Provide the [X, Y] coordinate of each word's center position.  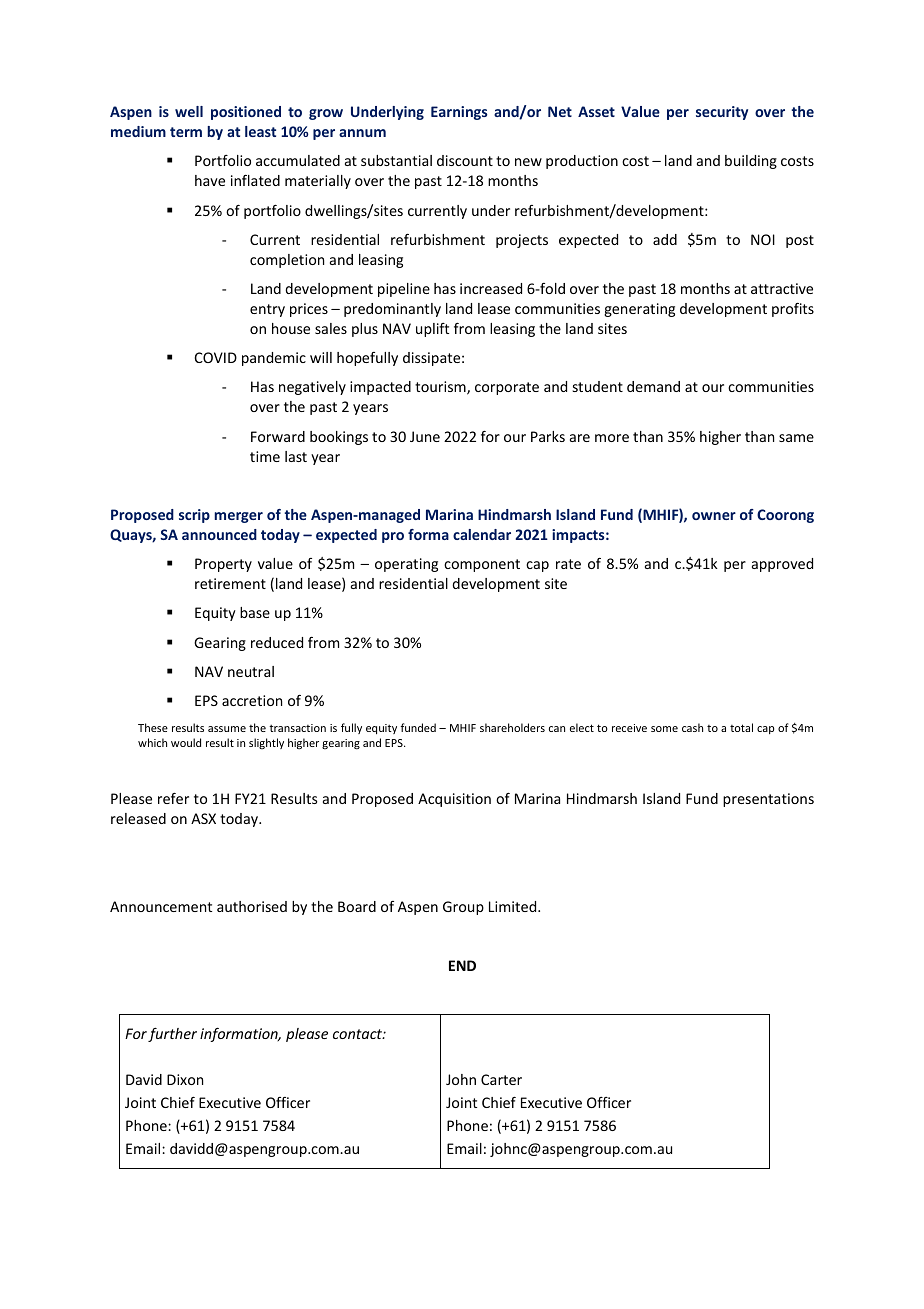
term [186, 132]
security [722, 113]
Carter [501, 1079]
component [482, 565]
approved [782, 565]
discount [465, 160]
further [172, 1034]
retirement [230, 583]
